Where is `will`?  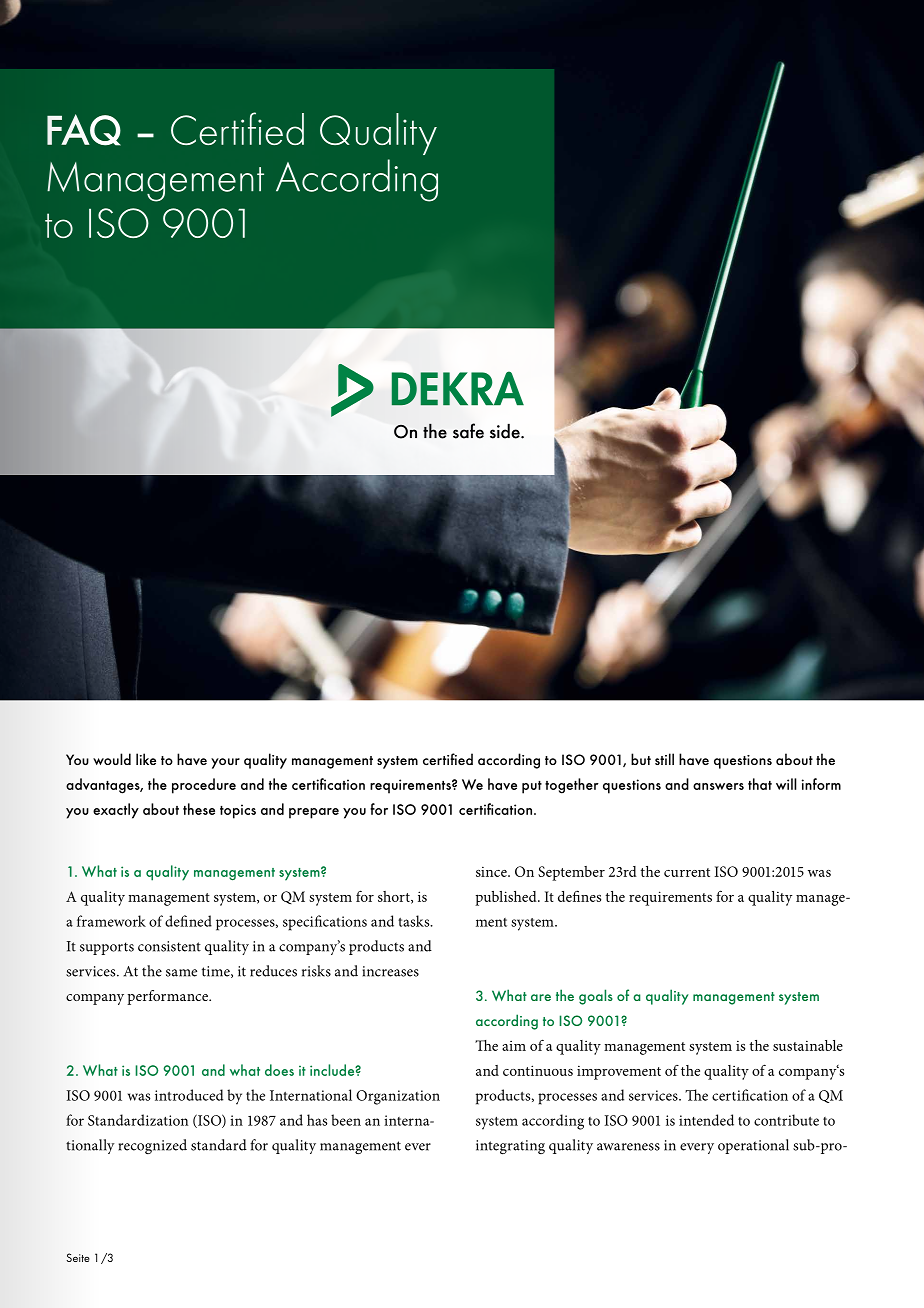 will is located at coordinates (786, 784).
